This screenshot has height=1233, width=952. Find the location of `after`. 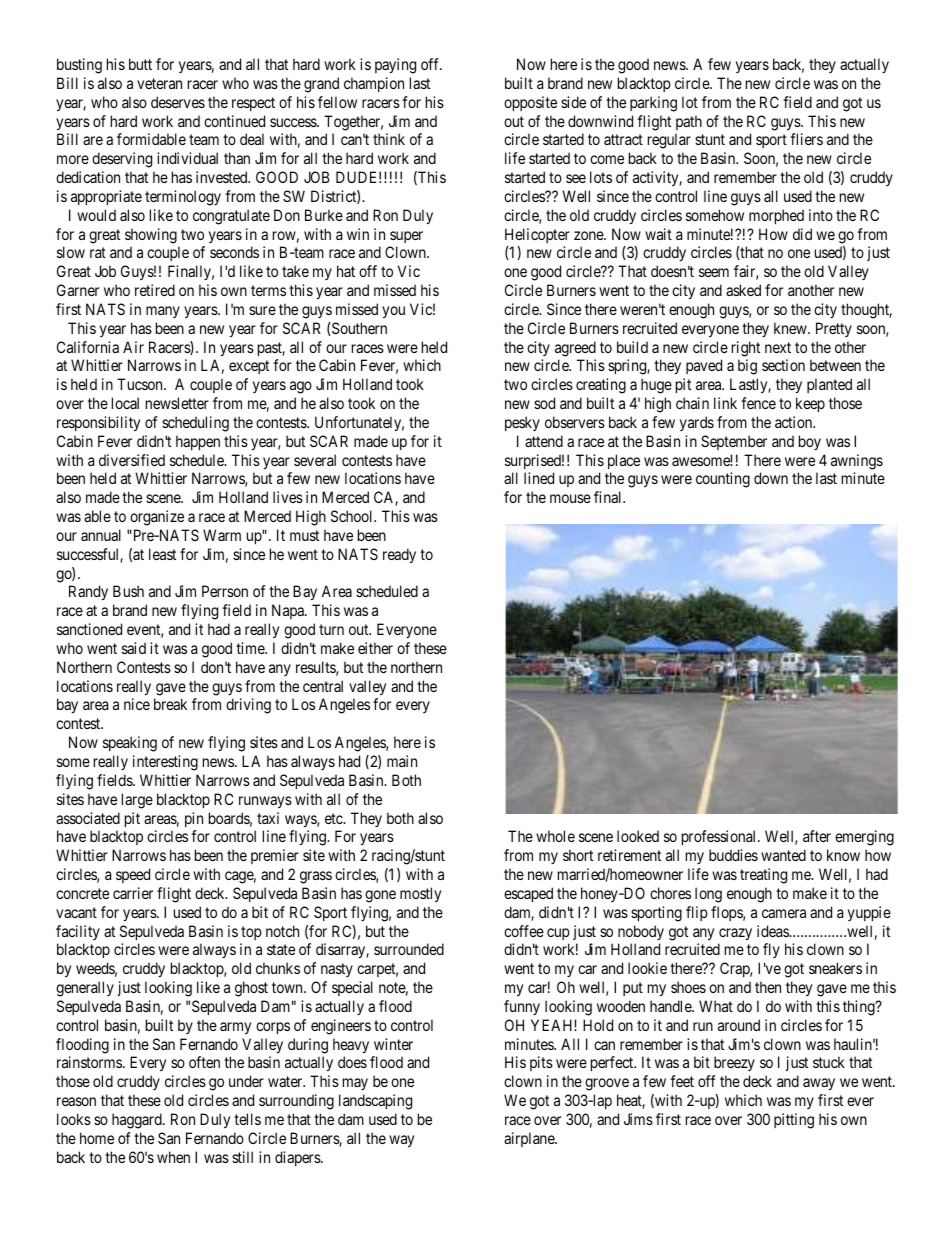

after is located at coordinates (817, 836).
